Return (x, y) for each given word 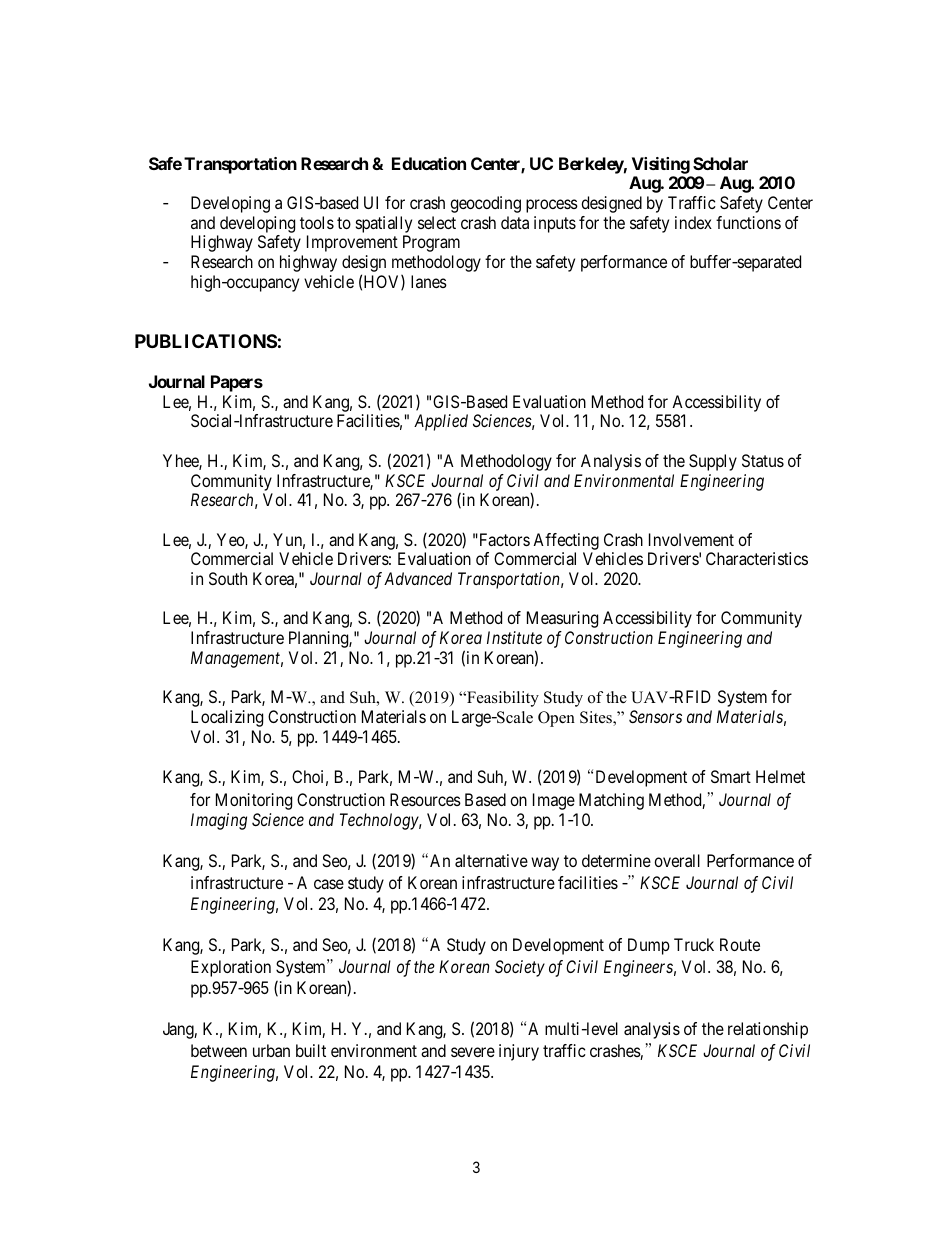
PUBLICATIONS (206, 341)
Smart (731, 776)
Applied (441, 422)
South (228, 578)
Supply (713, 462)
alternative (491, 860)
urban (271, 1050)
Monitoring (254, 801)
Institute (514, 637)
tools (317, 222)
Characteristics (757, 558)
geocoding (485, 204)
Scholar (720, 163)
